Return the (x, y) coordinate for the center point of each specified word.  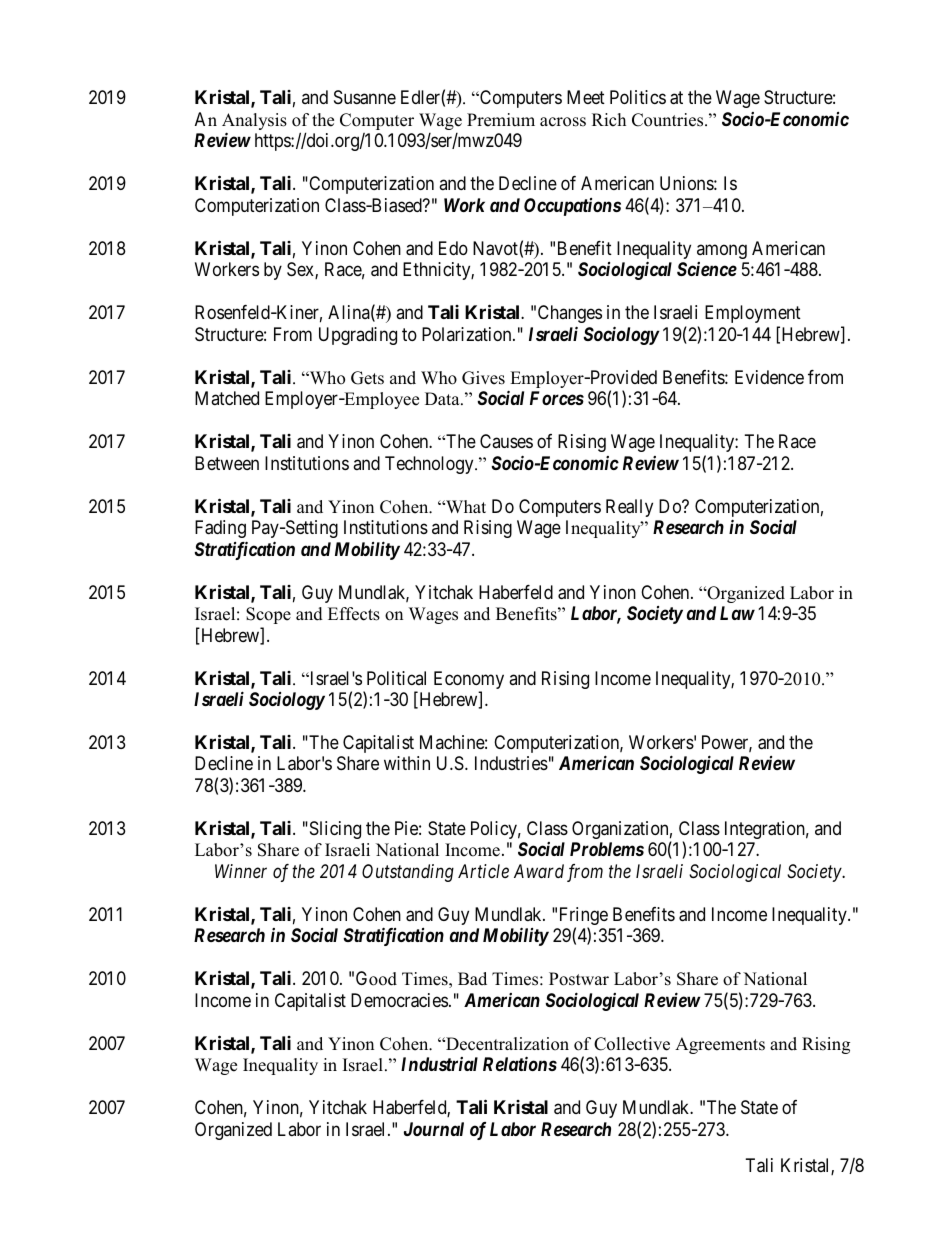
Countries (669, 120)
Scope (268, 615)
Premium (501, 120)
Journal (434, 1129)
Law (737, 613)
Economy (469, 681)
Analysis (254, 123)
